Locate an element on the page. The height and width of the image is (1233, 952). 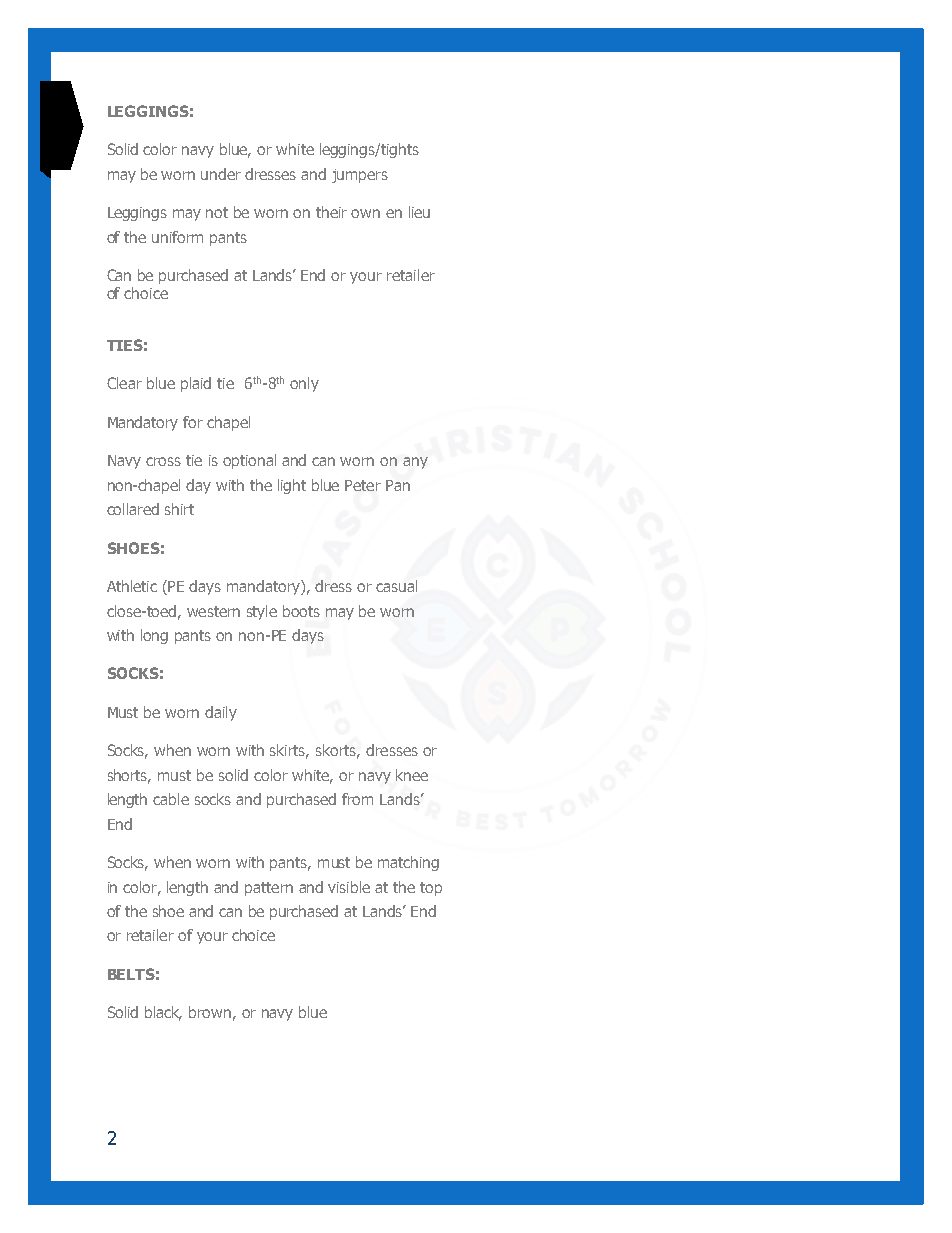
black is located at coordinates (163, 1013).
